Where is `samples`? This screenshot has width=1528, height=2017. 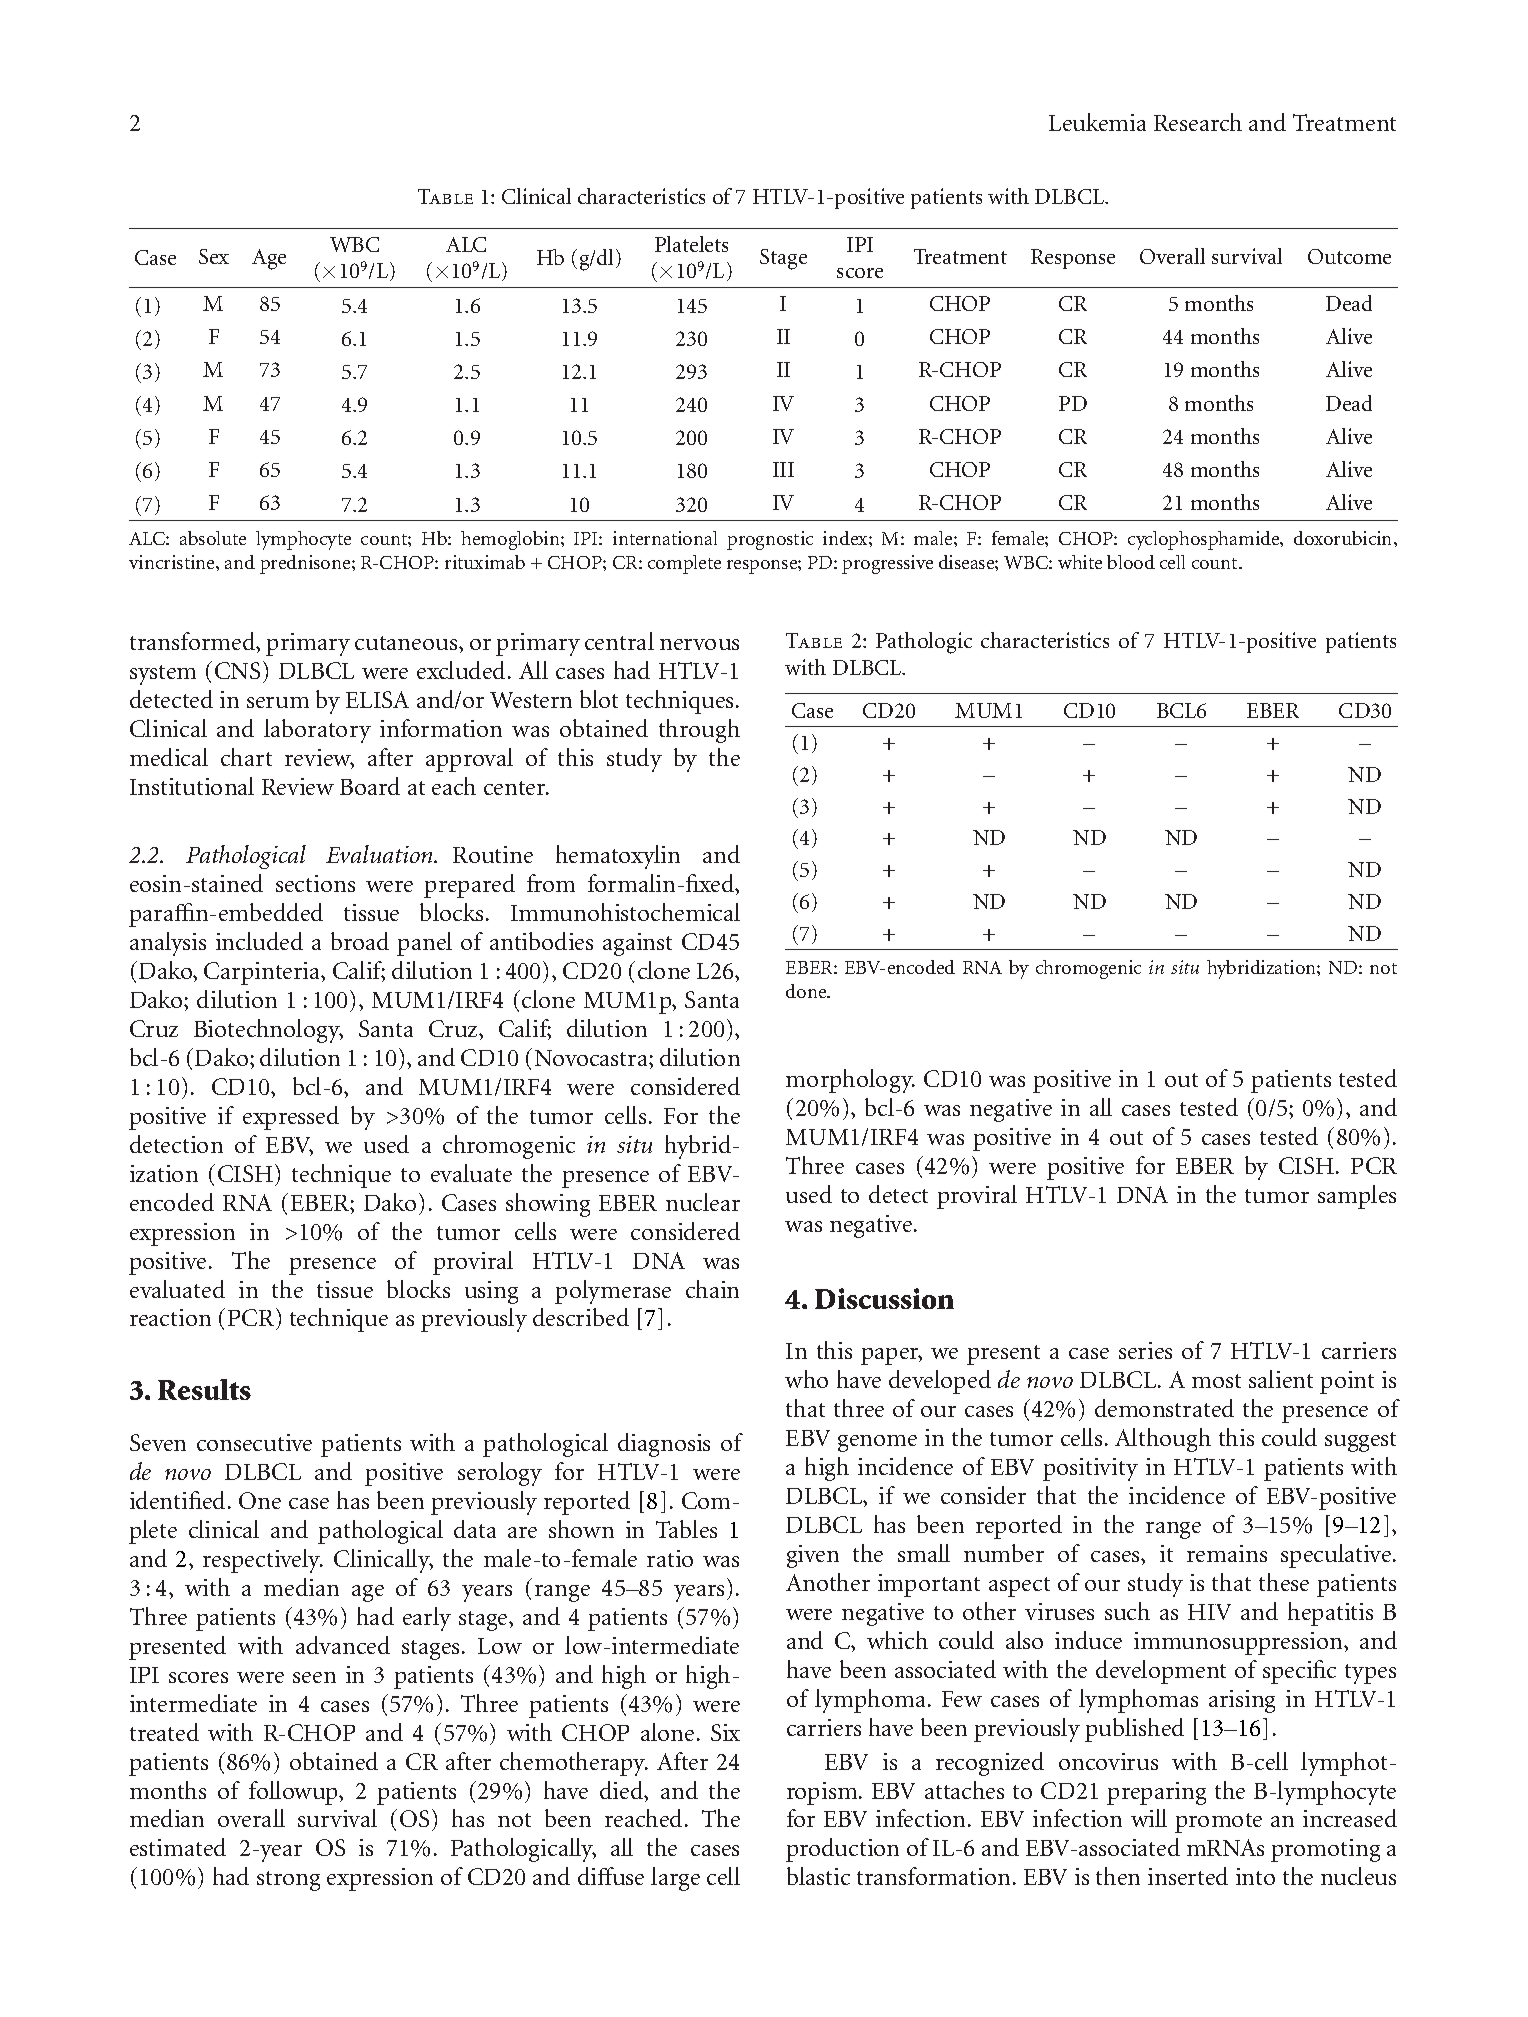
samples is located at coordinates (1357, 1197).
